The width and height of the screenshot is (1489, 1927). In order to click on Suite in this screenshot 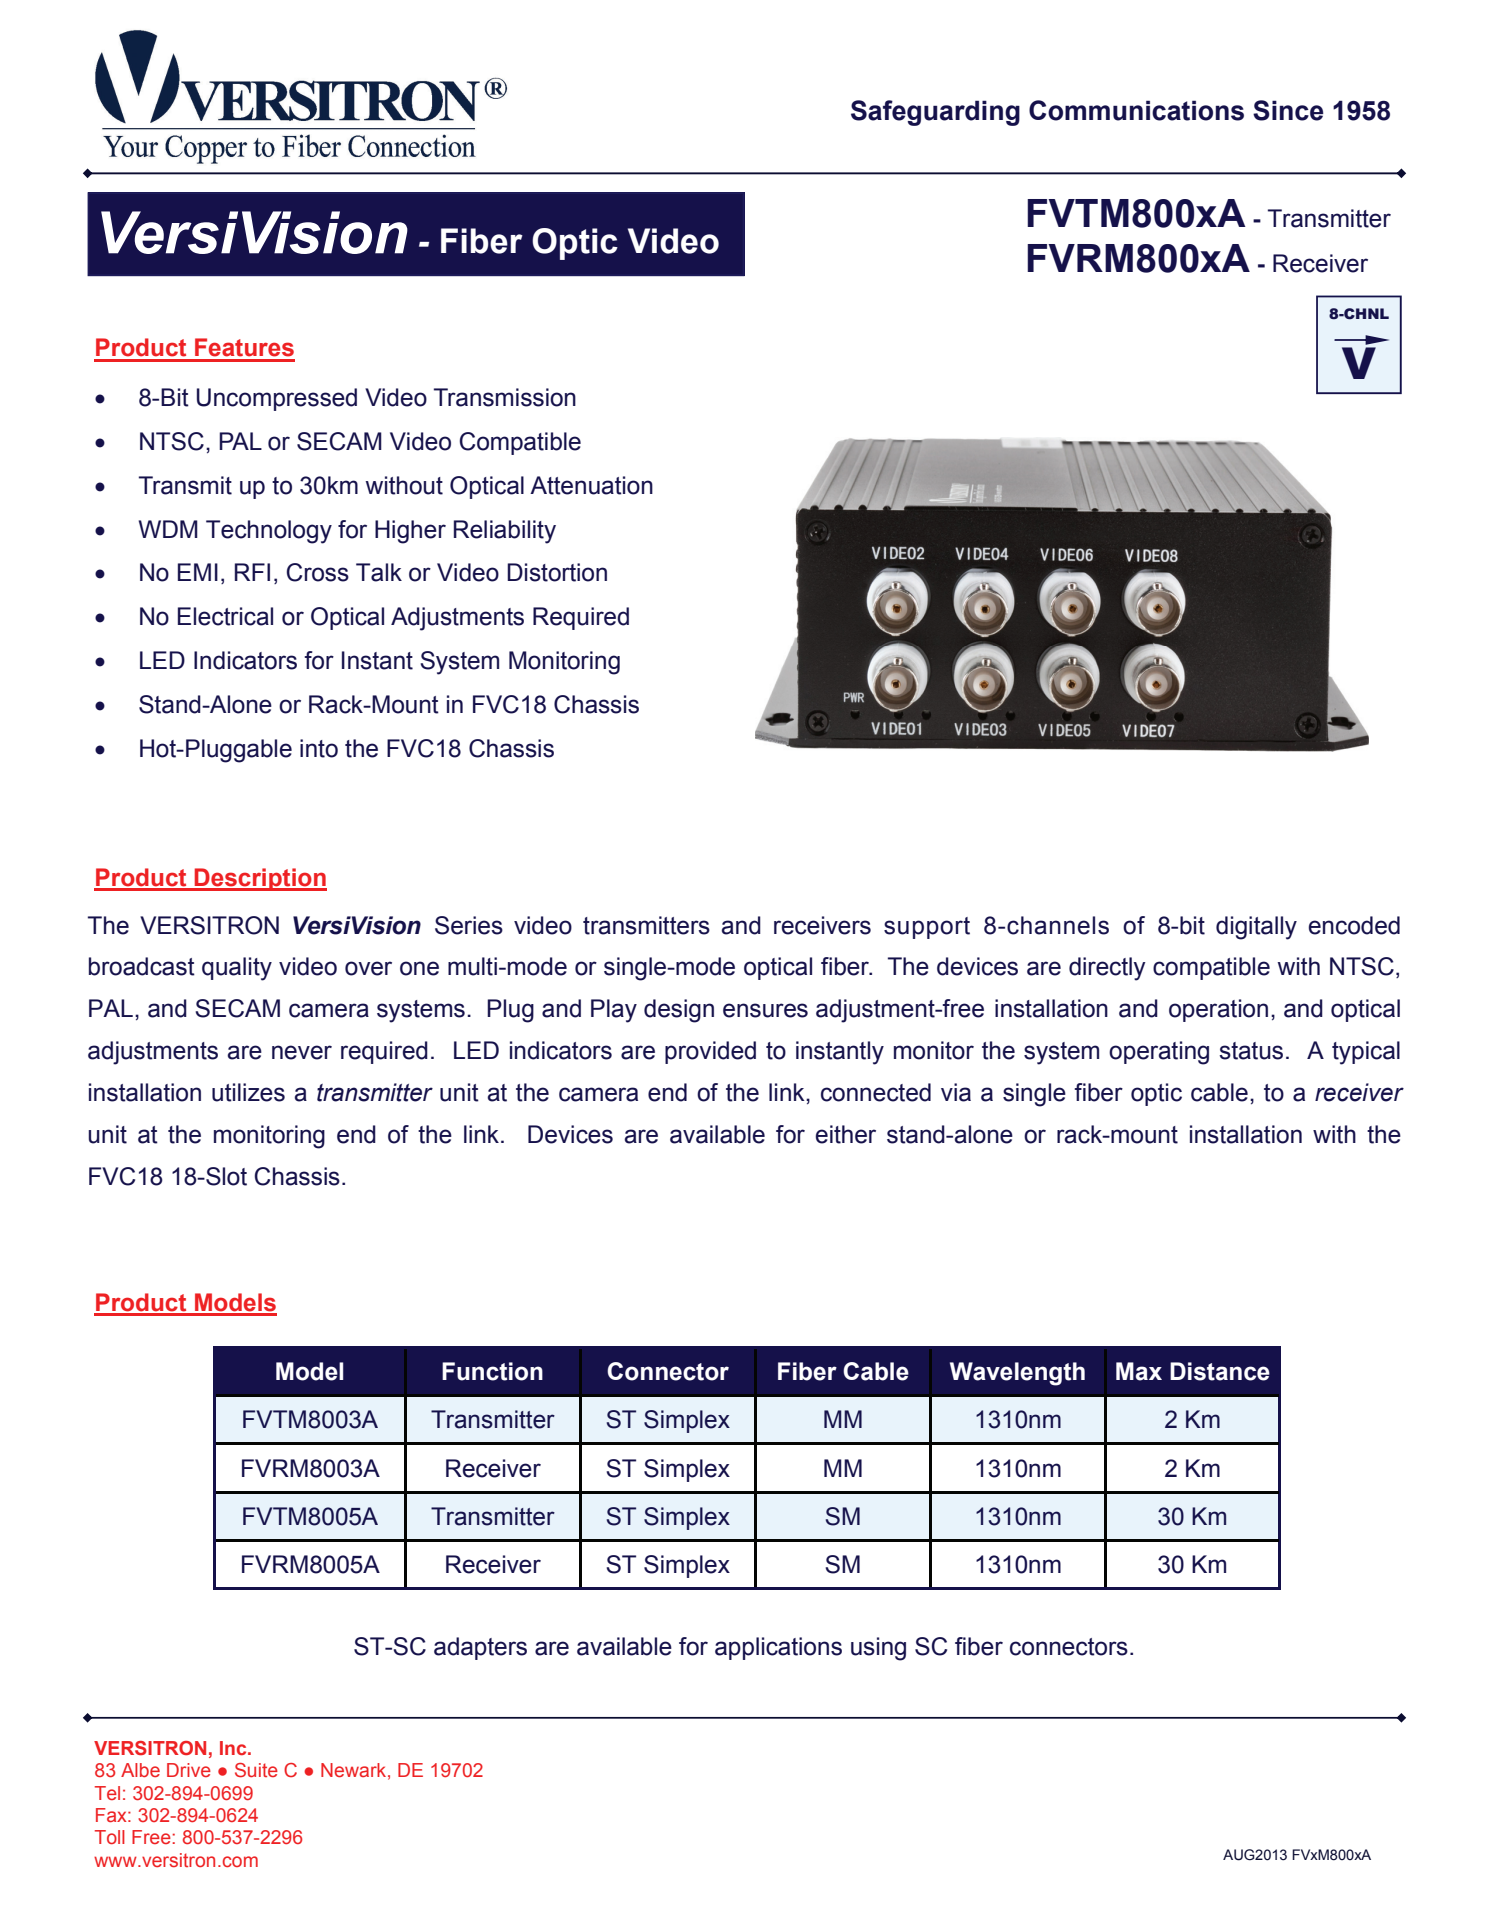, I will do `click(256, 1770)`.
